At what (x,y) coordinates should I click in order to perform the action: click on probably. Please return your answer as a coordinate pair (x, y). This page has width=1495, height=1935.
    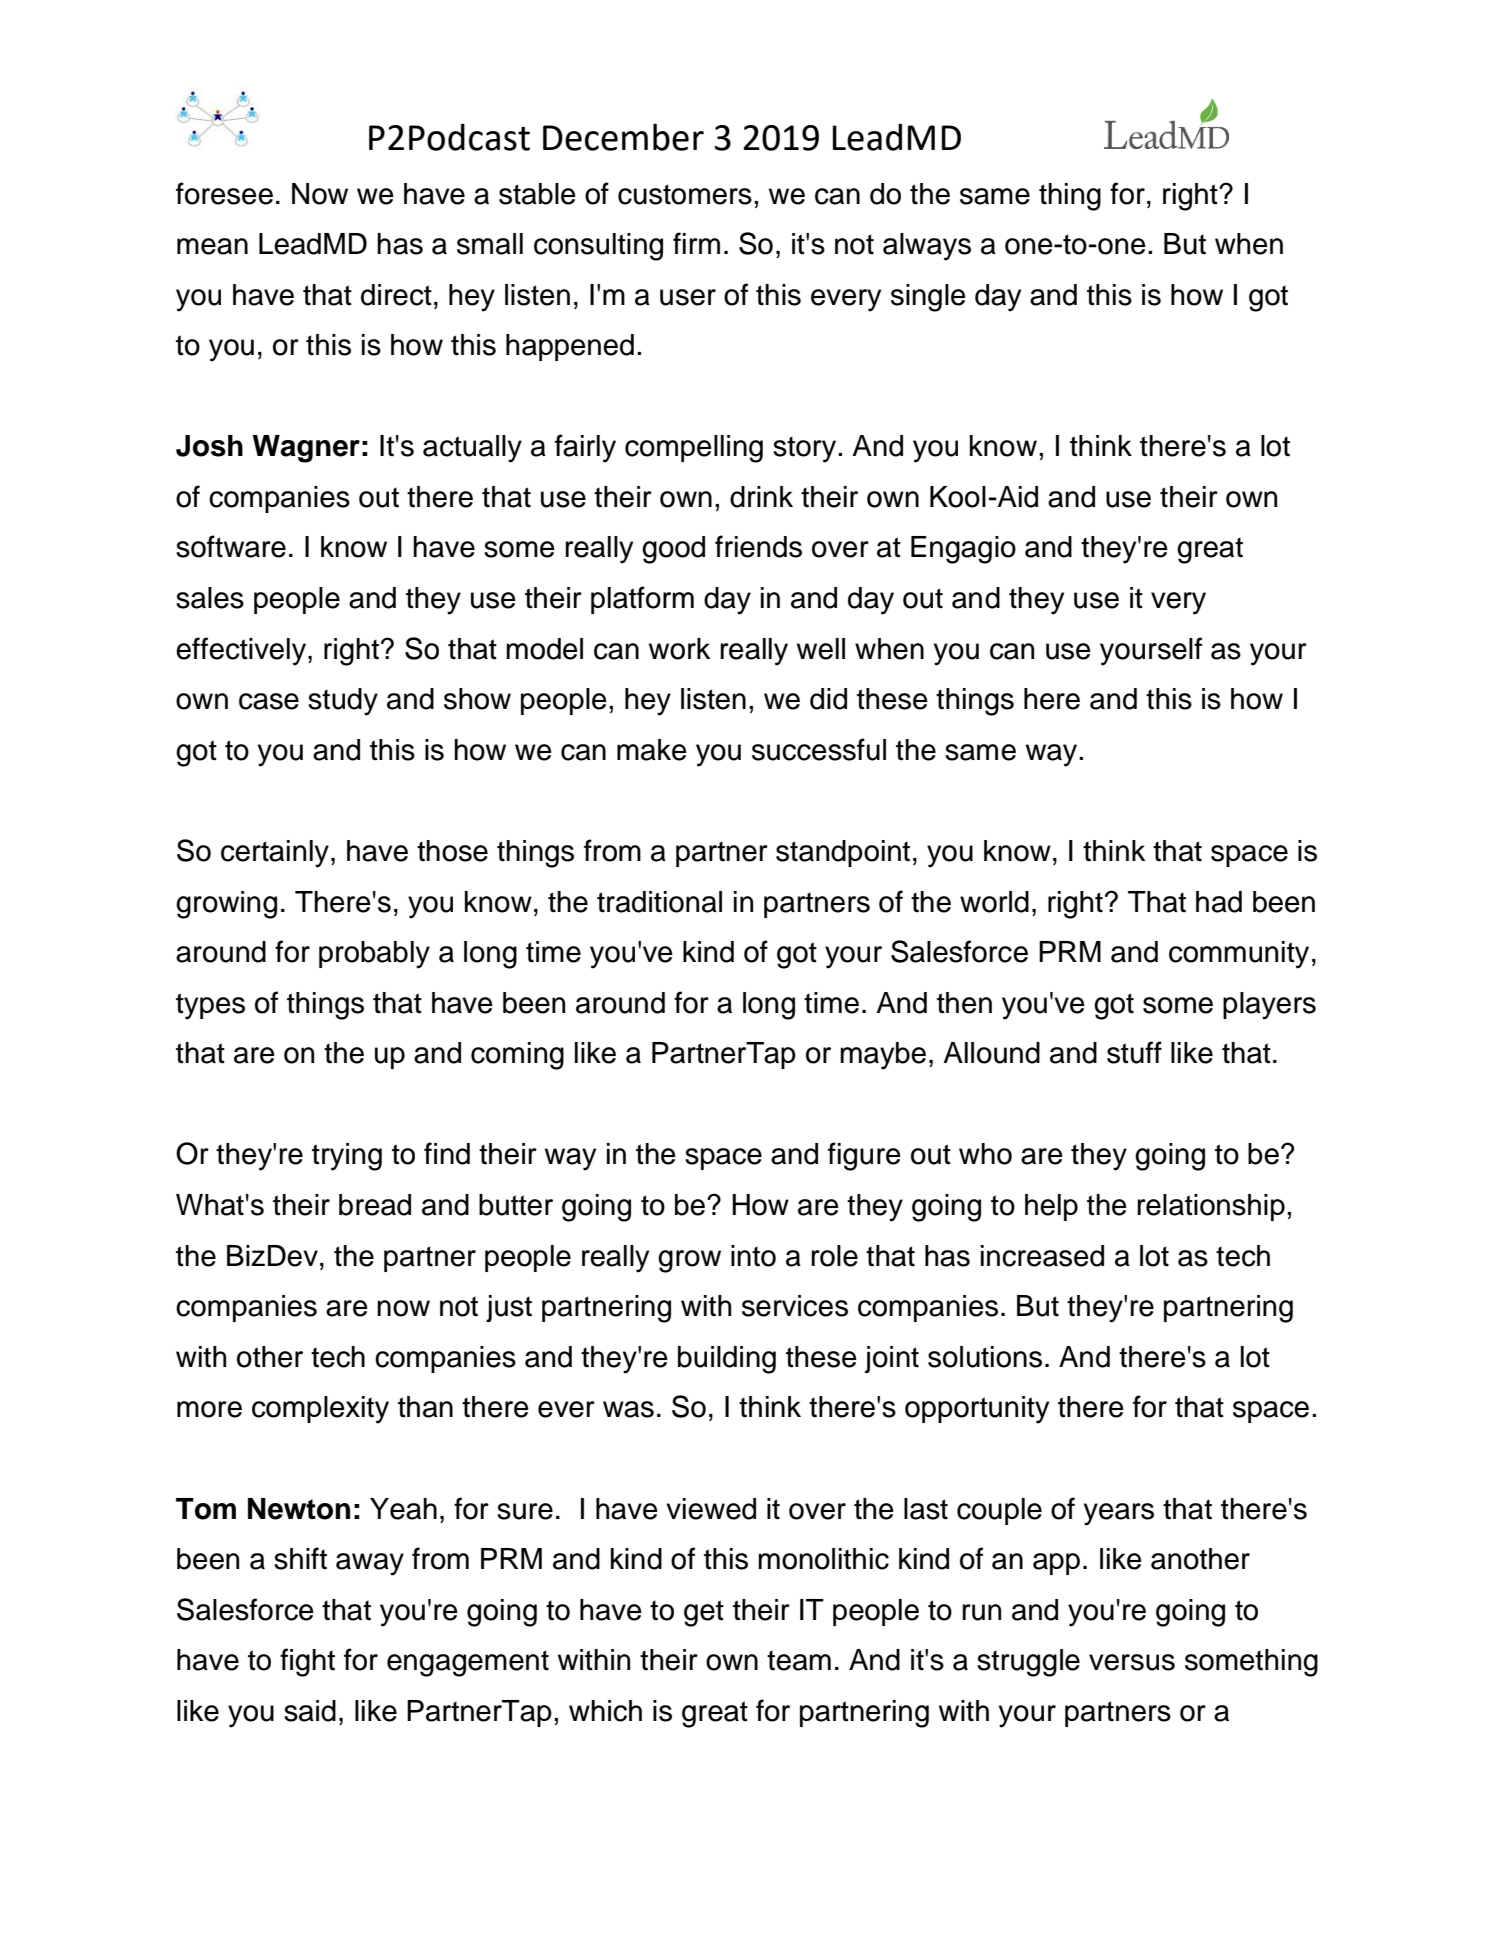
    Looking at the image, I should click on (374, 955).
